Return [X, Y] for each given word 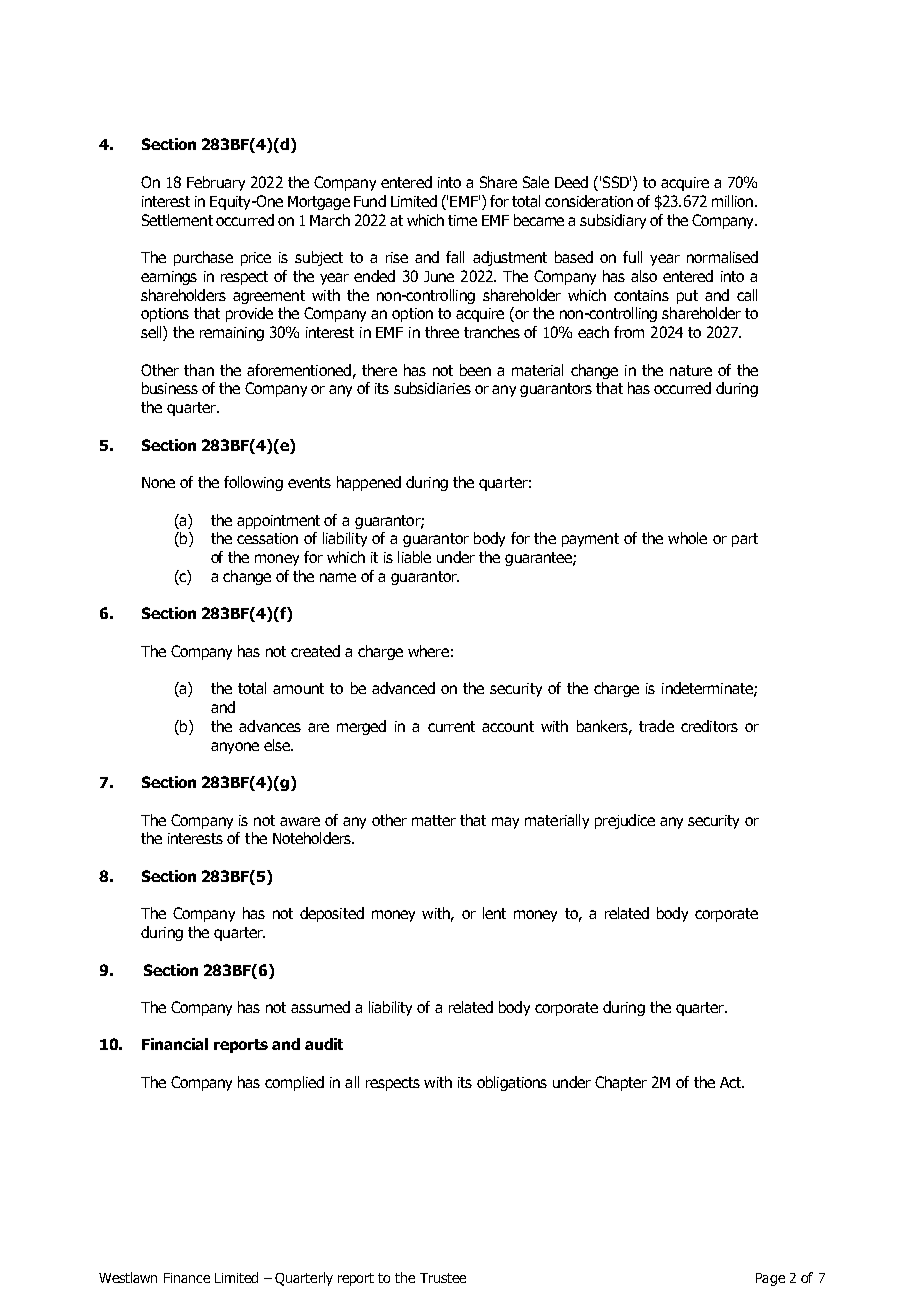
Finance [187, 1278]
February [216, 183]
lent [494, 913]
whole [687, 538]
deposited [332, 914]
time [462, 220]
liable [414, 557]
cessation [267, 538]
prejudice [625, 821]
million [732, 201]
